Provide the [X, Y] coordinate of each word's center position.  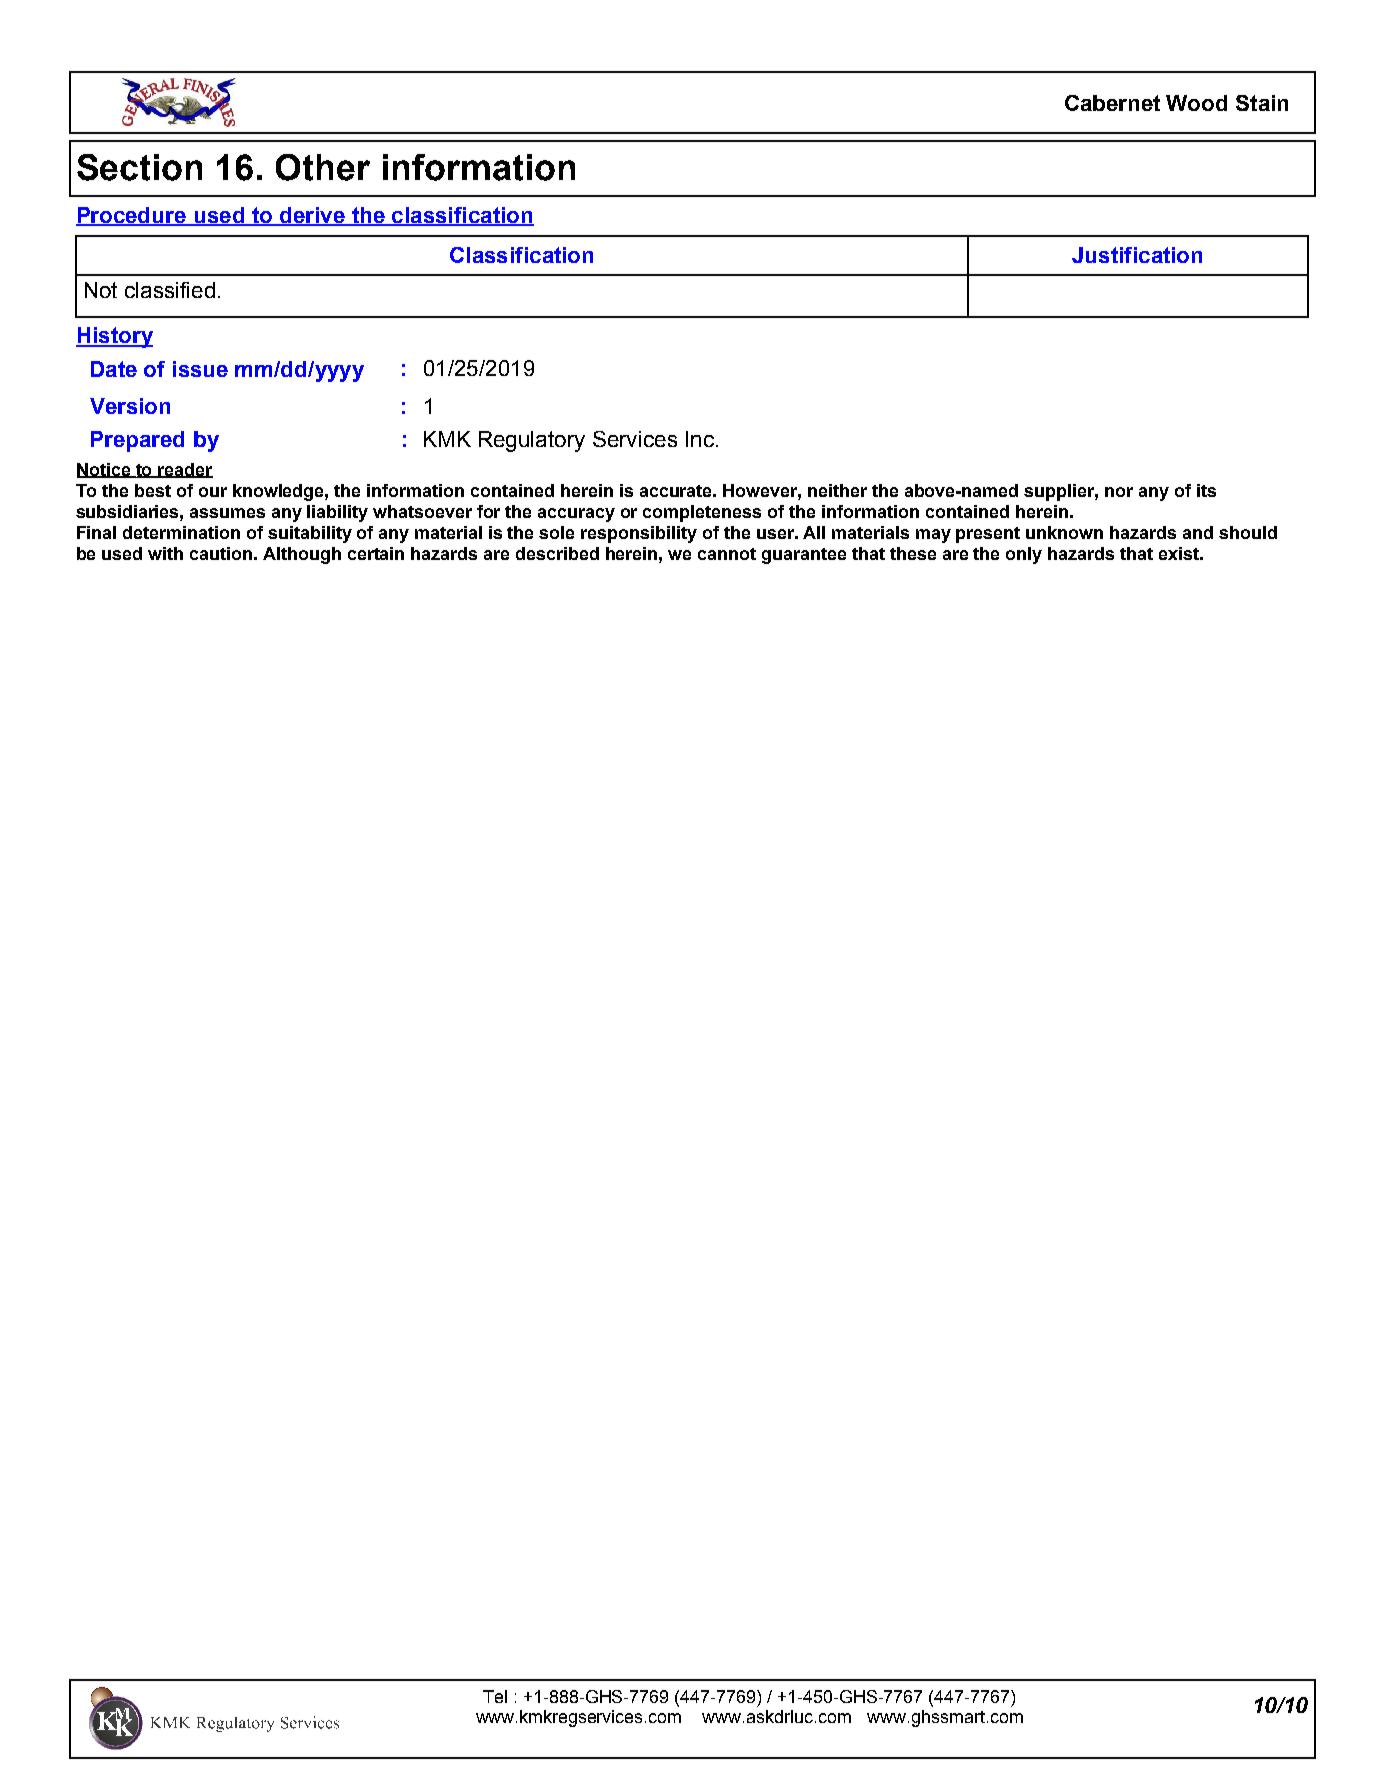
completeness [702, 513]
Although [302, 555]
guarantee [804, 556]
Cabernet [1112, 103]
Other [323, 167]
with [165, 553]
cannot [727, 554]
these [913, 553]
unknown [1064, 532]
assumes [227, 513]
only [1024, 555]
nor [1119, 492]
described [557, 553]
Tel [495, 1696]
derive [312, 216]
